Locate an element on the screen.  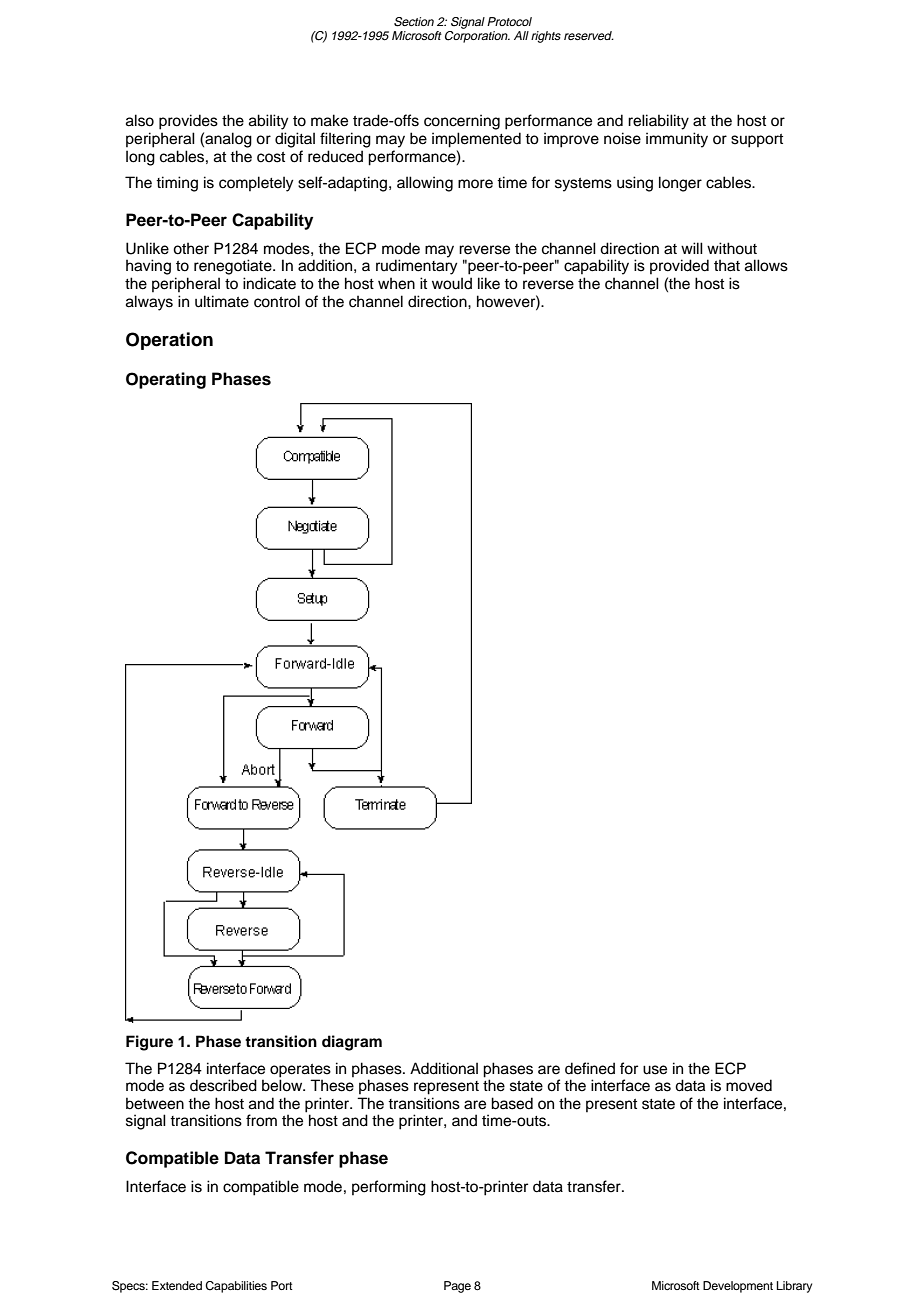
Page is located at coordinates (457, 1287).
